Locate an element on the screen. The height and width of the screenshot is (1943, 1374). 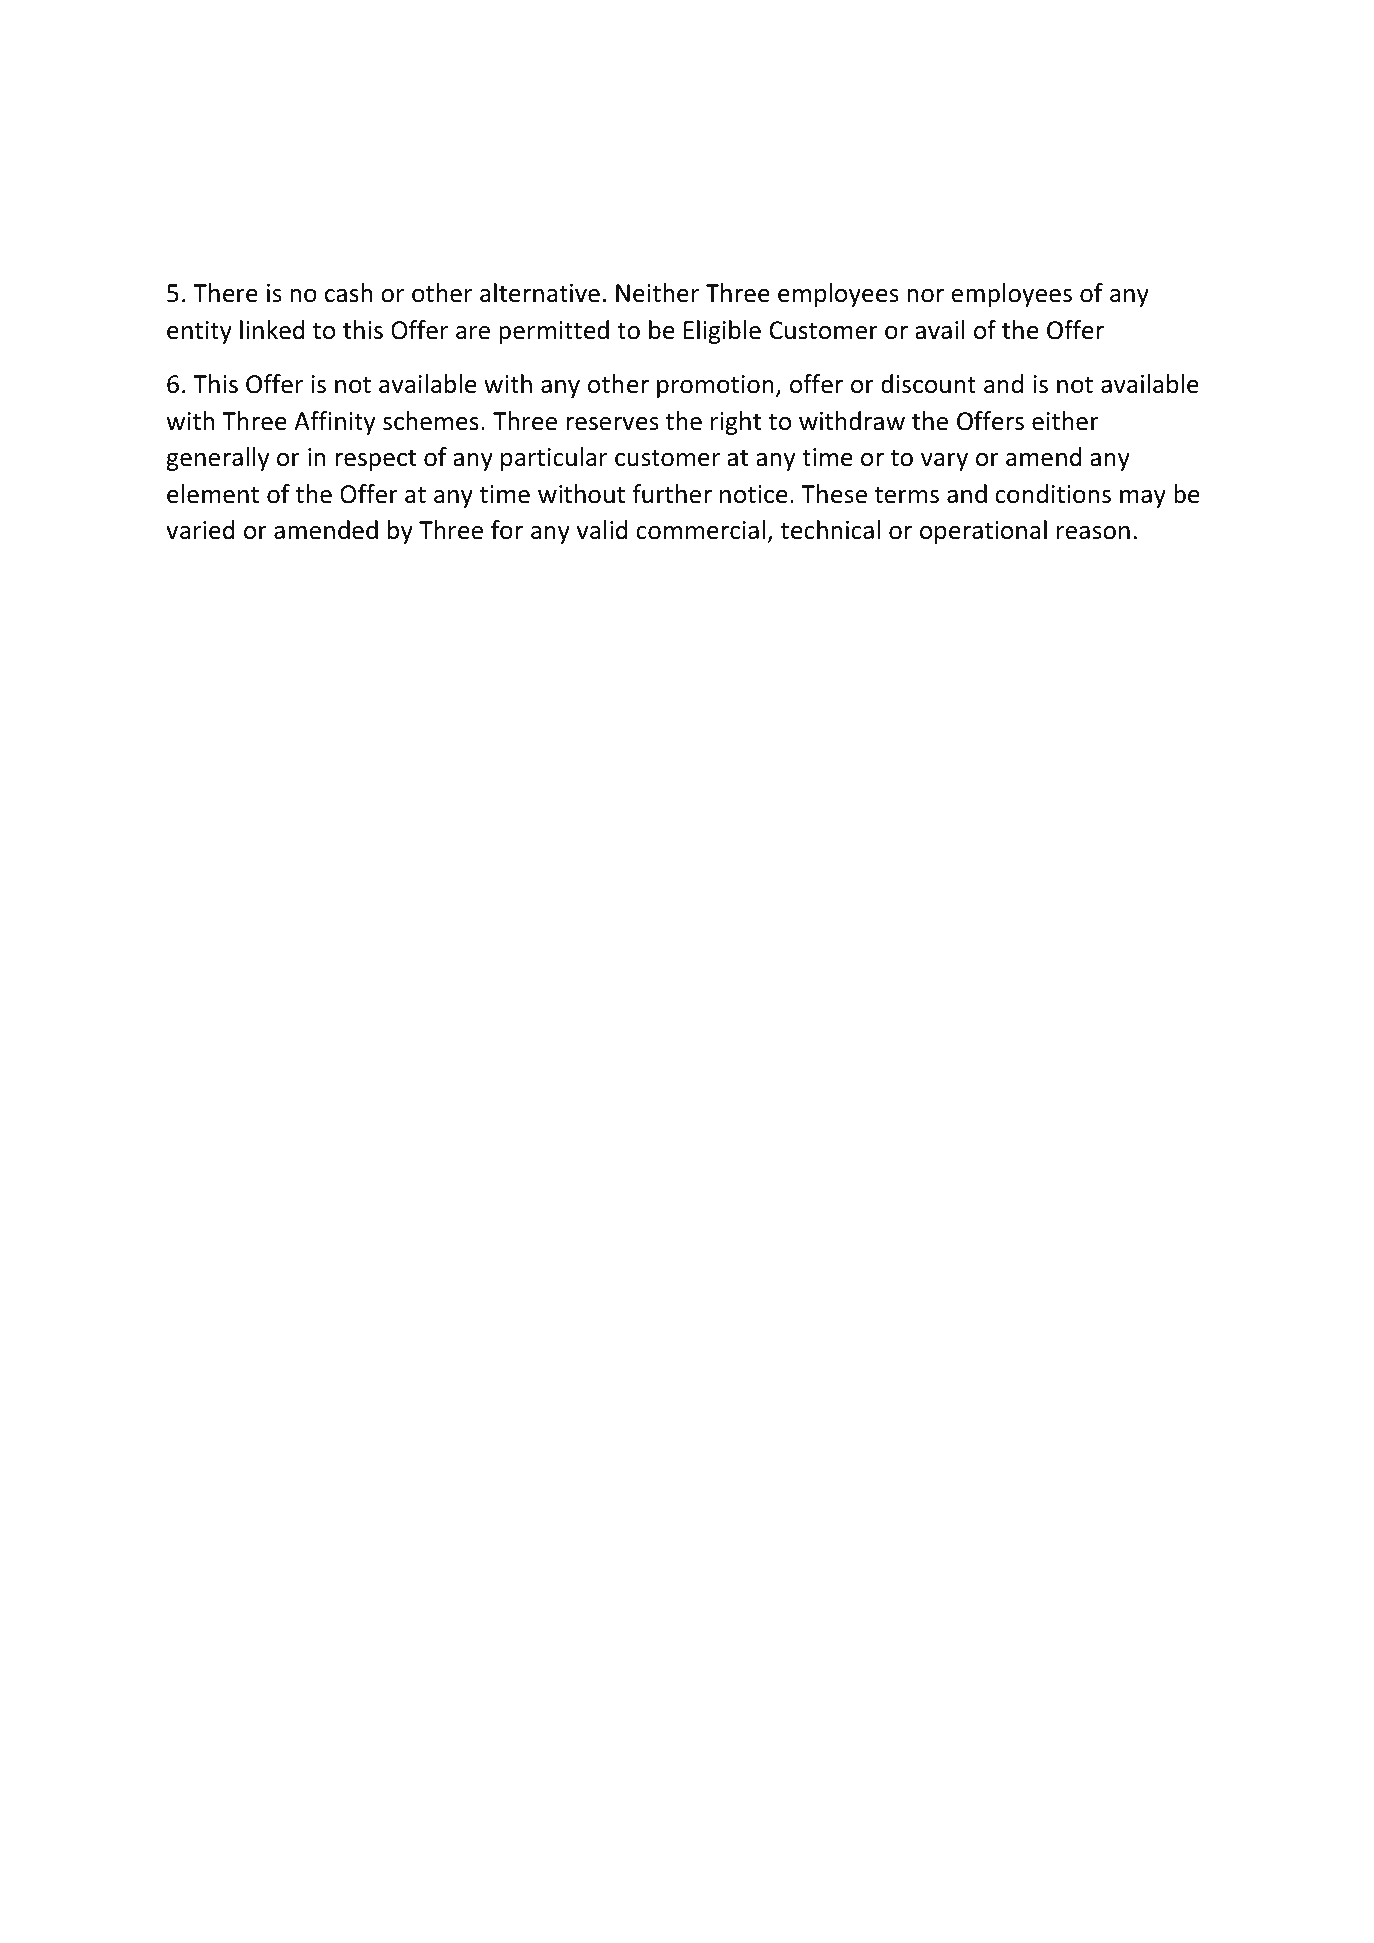
discount is located at coordinates (928, 384).
